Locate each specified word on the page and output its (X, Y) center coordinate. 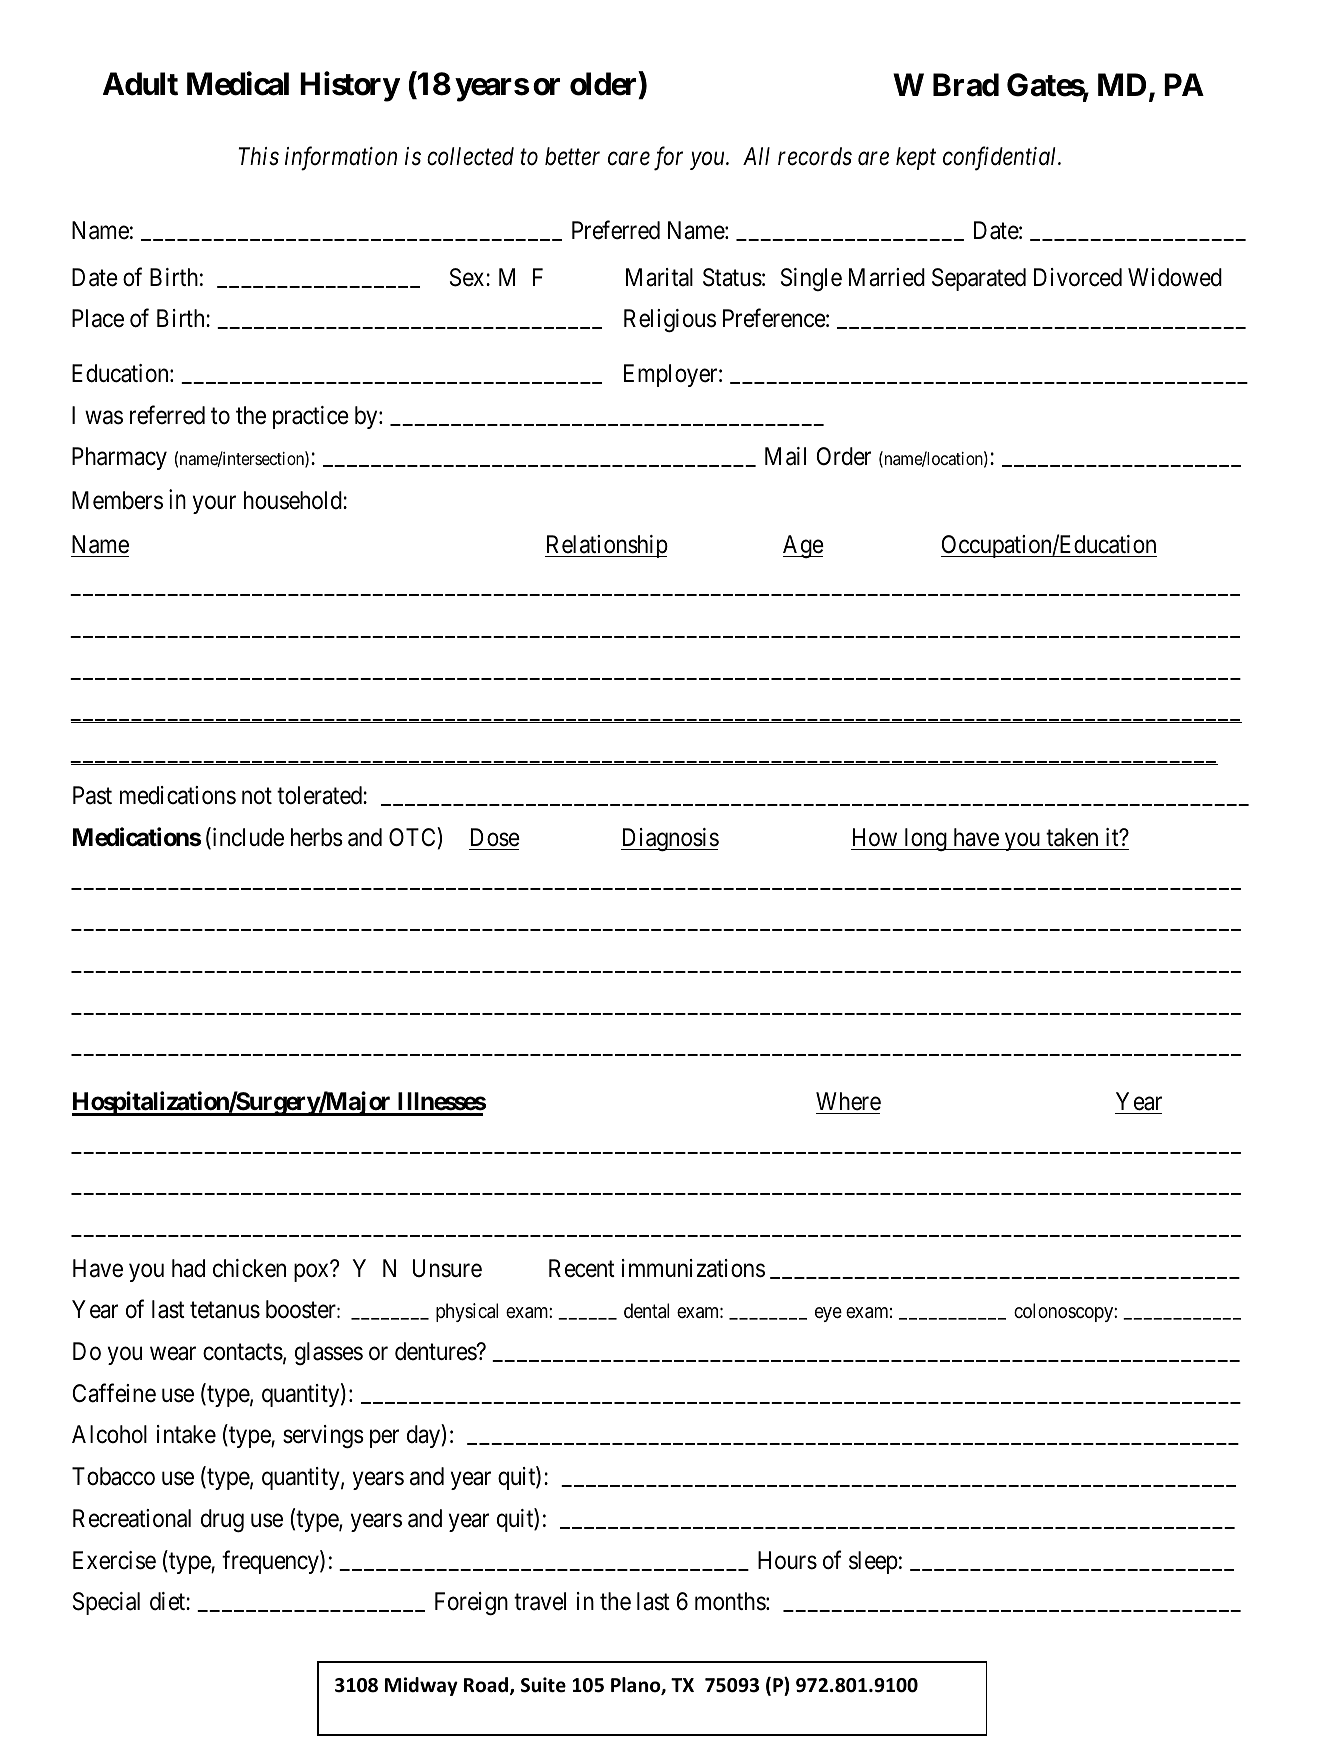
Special (106, 1603)
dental (646, 1311)
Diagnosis (670, 840)
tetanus (225, 1310)
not (257, 796)
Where (848, 1101)
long (925, 839)
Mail (785, 456)
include (247, 838)
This (259, 156)
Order (844, 456)
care (629, 159)
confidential (1001, 158)
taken (1072, 837)
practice (311, 417)
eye (828, 1314)
